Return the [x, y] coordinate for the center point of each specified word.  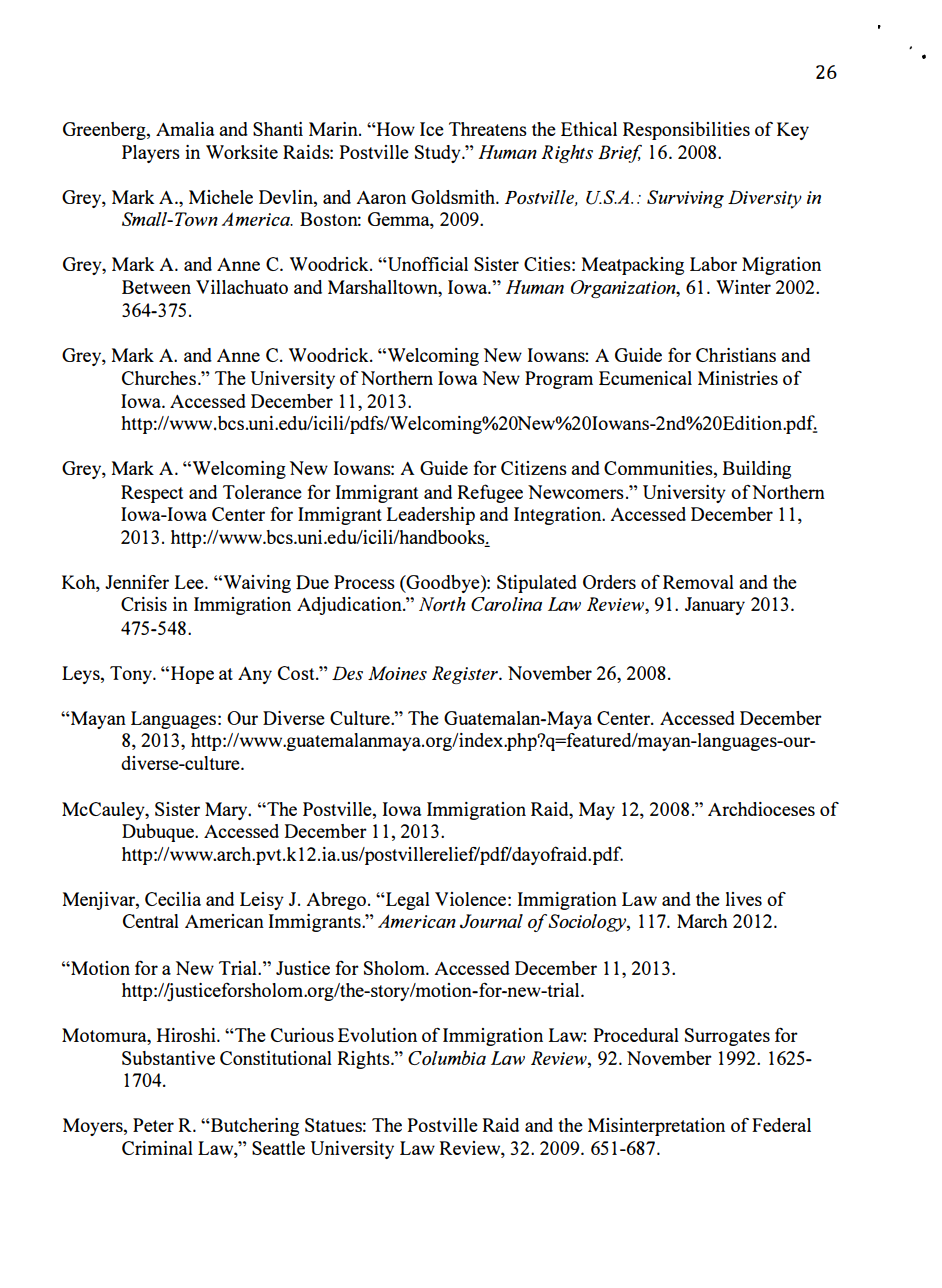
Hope [192, 675]
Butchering [254, 1127]
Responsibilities [686, 131]
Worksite [242, 152]
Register [466, 675]
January [715, 606]
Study [439, 154]
